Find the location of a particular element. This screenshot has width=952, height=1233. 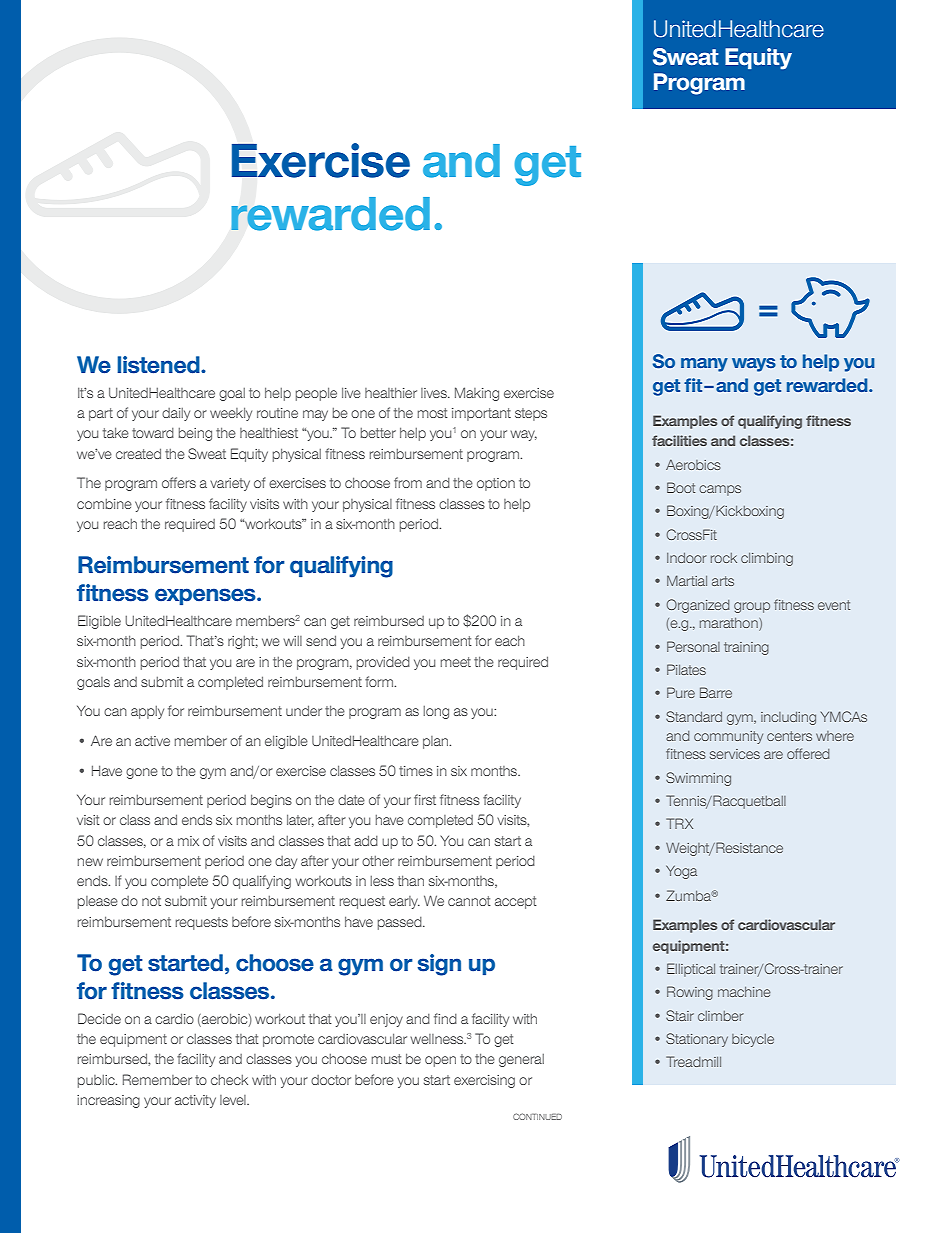

Stationary is located at coordinates (697, 1040).
